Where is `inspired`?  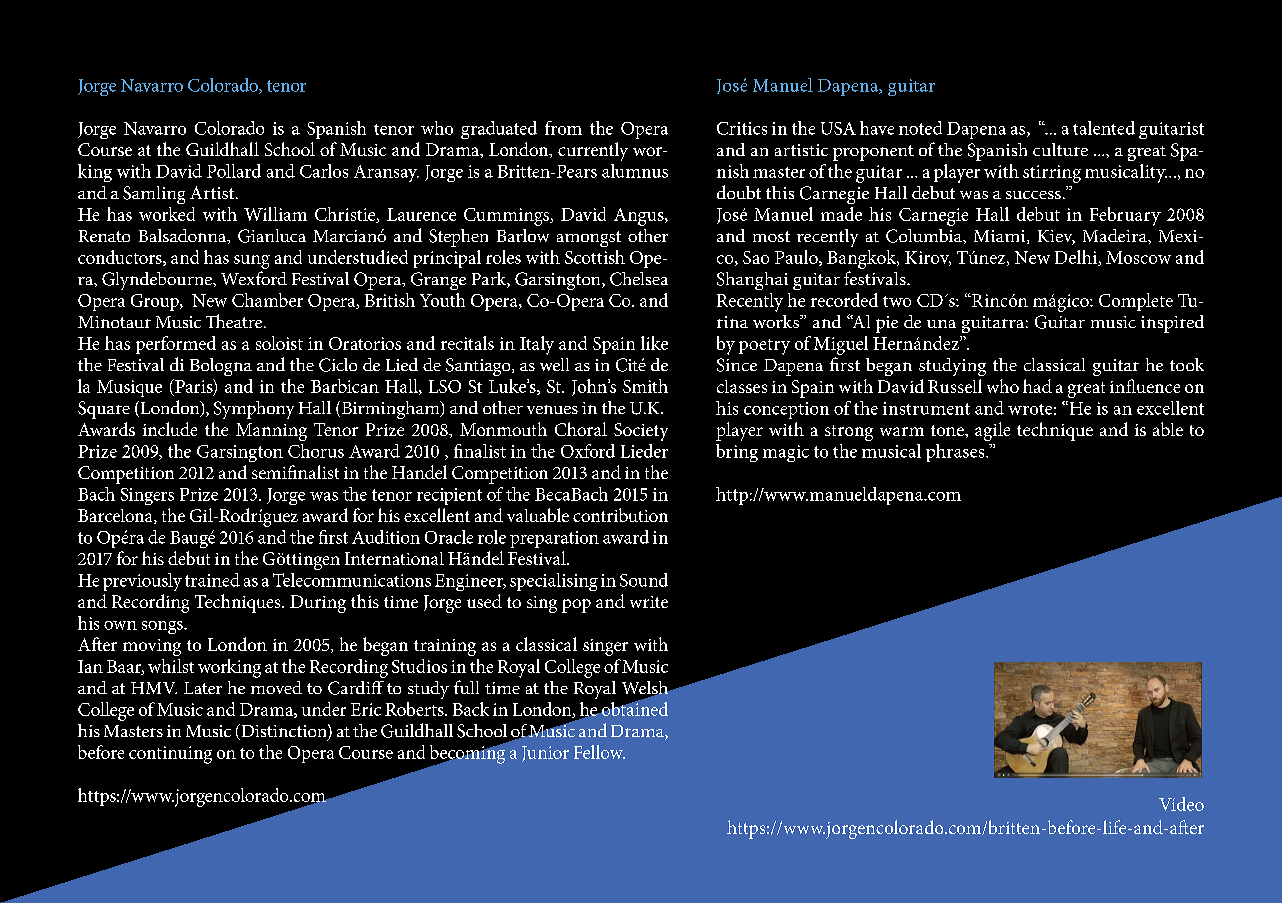 inspired is located at coordinates (1172, 324).
